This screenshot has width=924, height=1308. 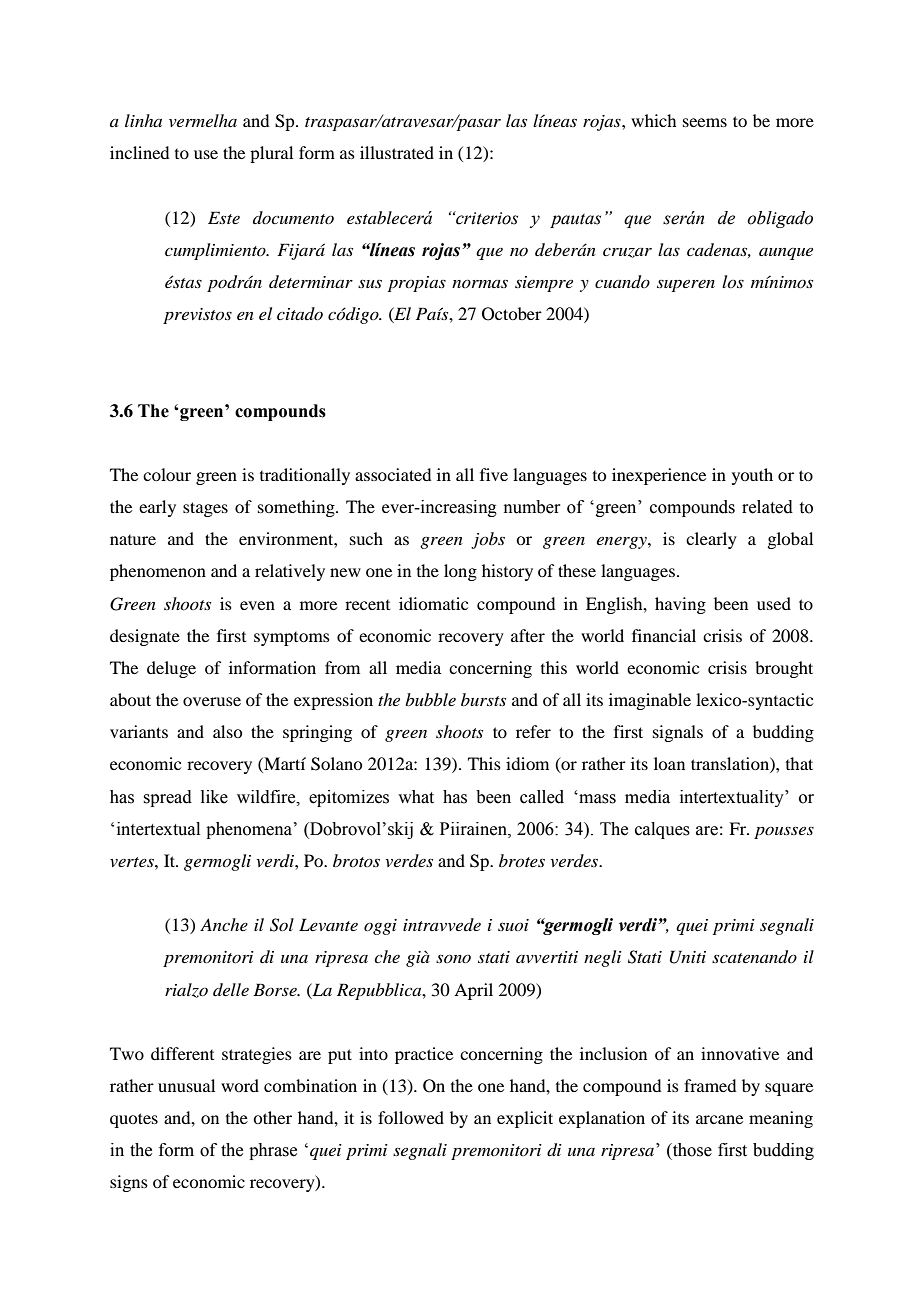 What do you see at coordinates (397, 152) in the screenshot?
I see `illustrated` at bounding box center [397, 152].
